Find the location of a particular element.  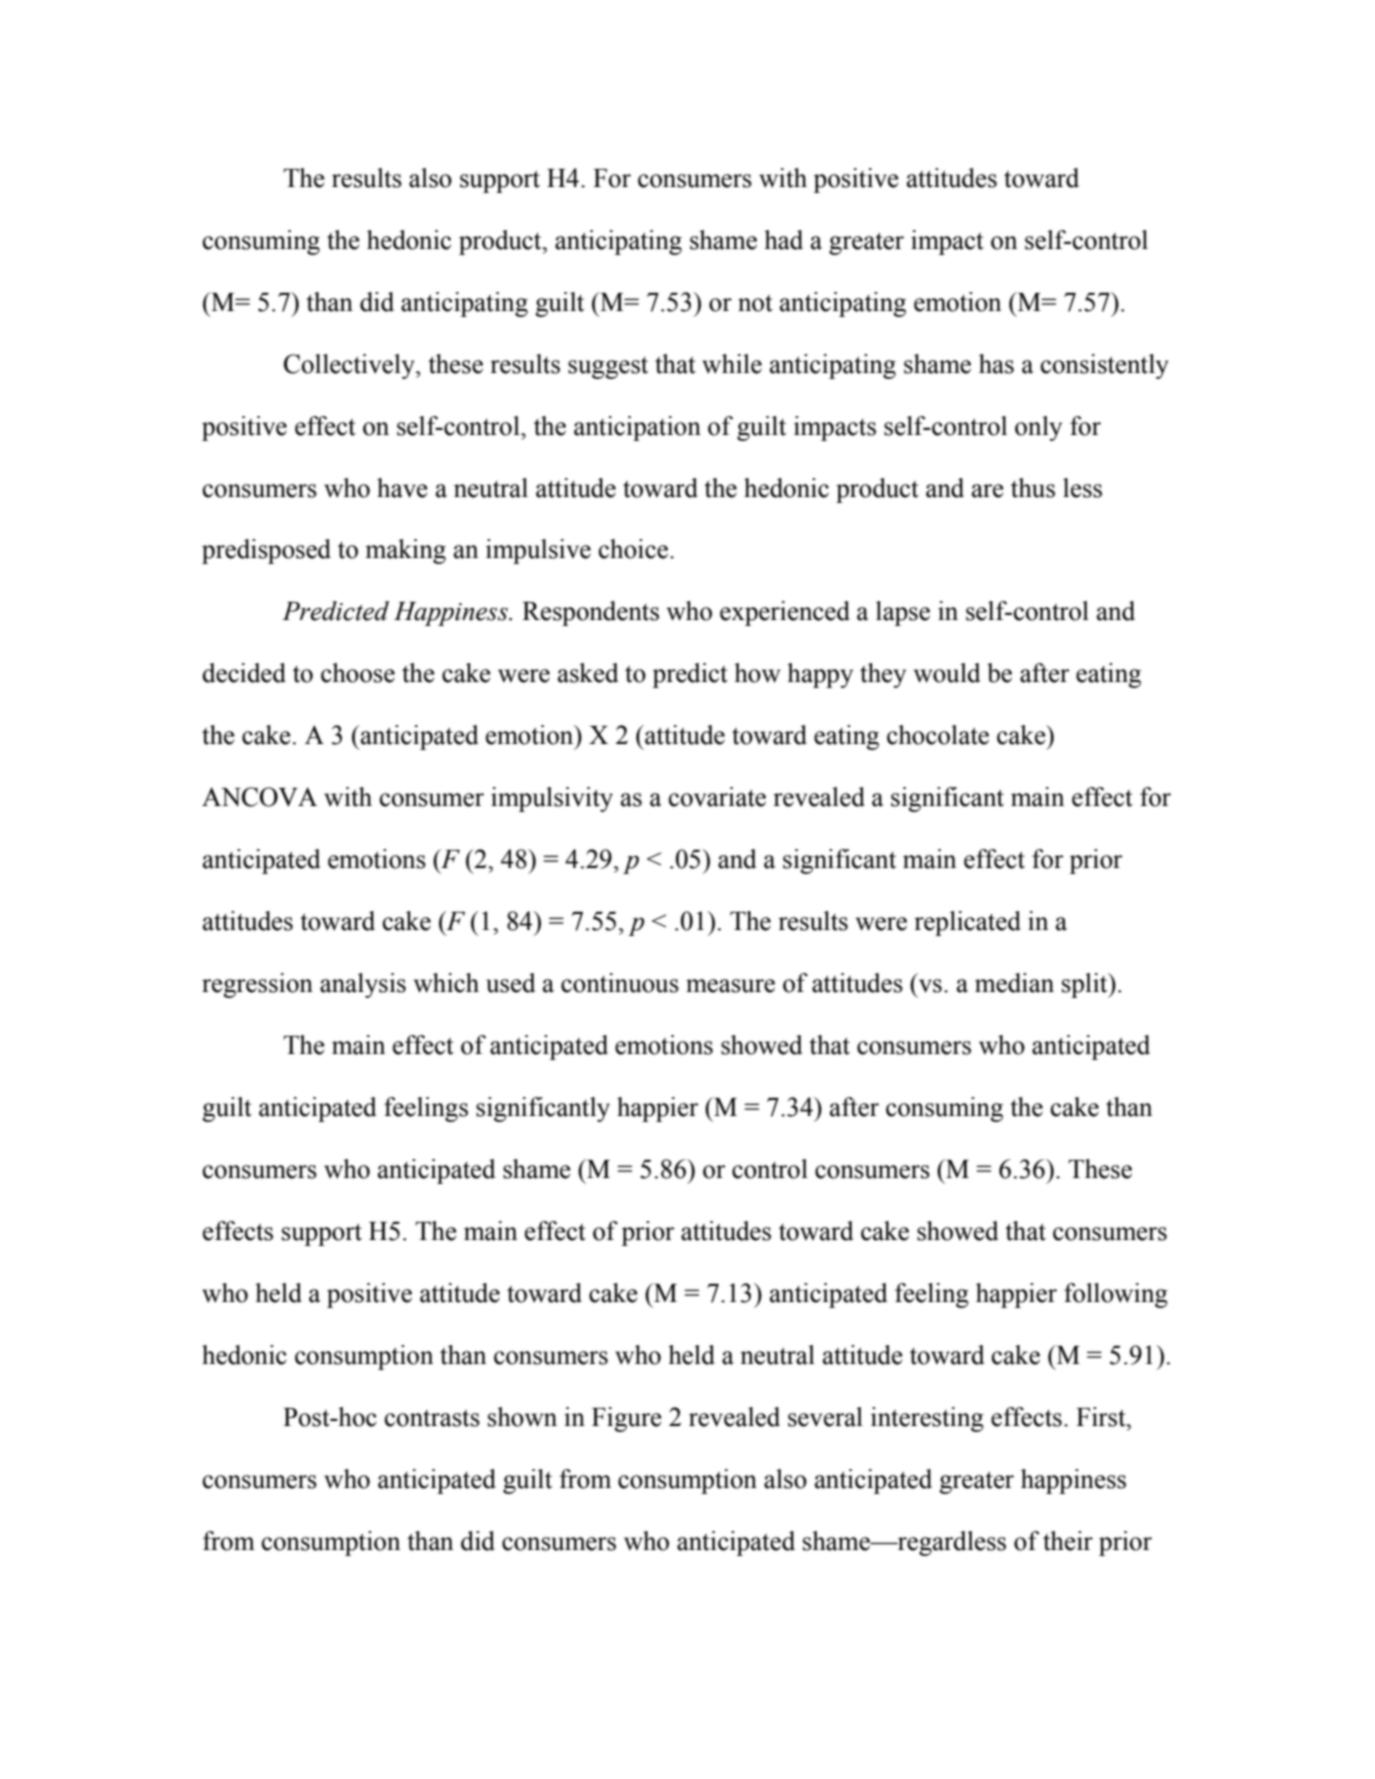

choice is located at coordinates (633, 549).
